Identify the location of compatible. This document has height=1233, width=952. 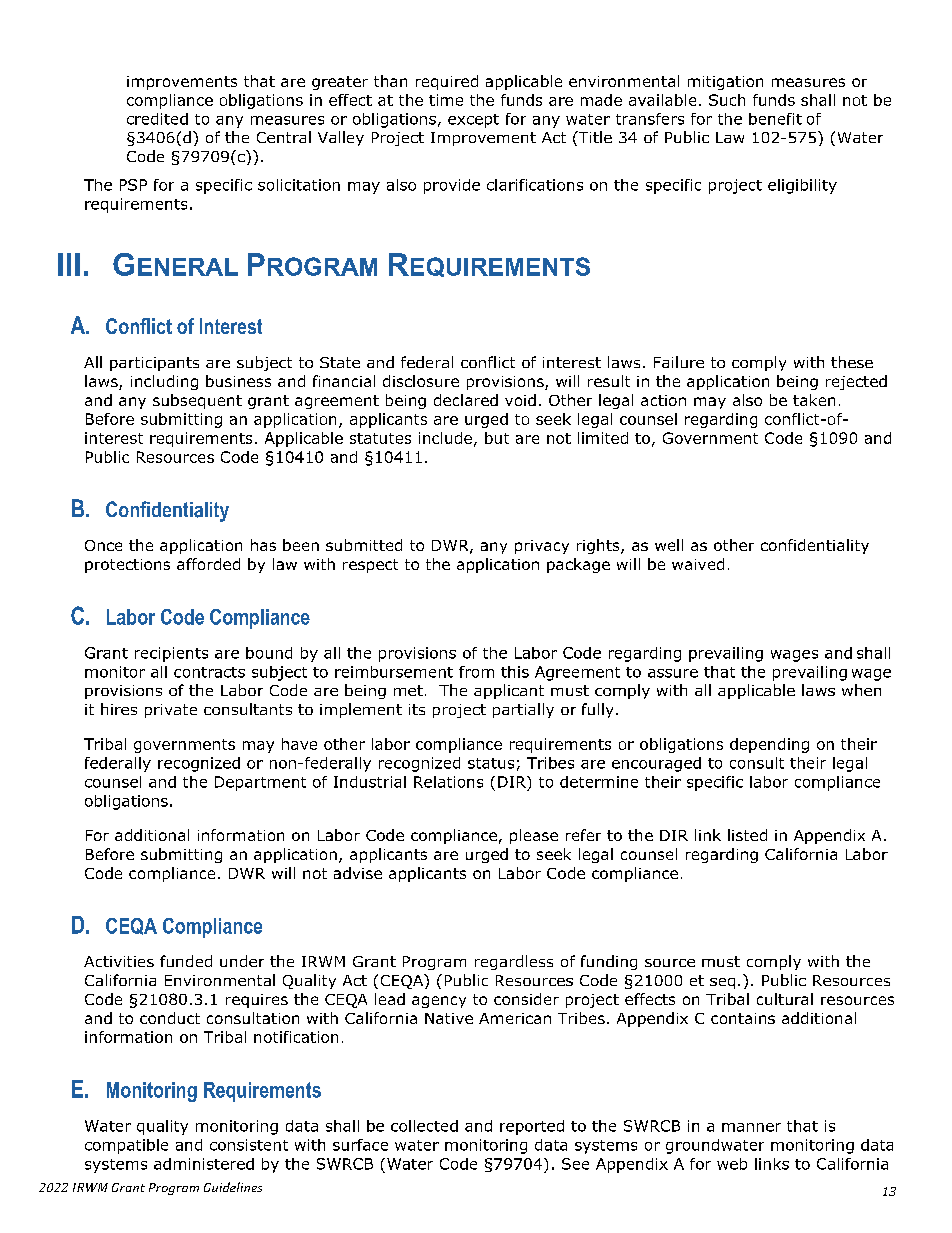
(126, 1146).
